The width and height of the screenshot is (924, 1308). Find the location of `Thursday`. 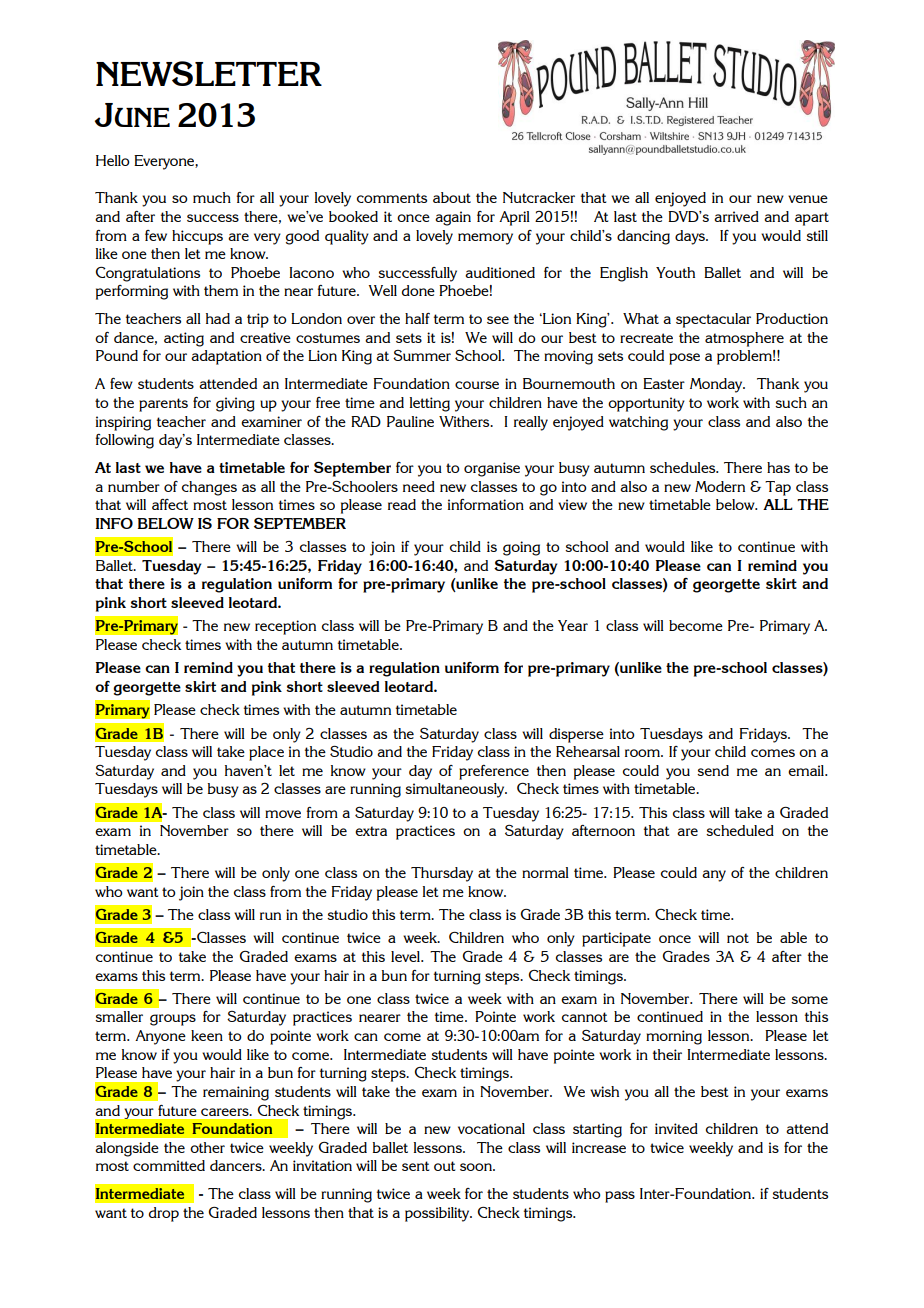

Thursday is located at coordinates (442, 874).
